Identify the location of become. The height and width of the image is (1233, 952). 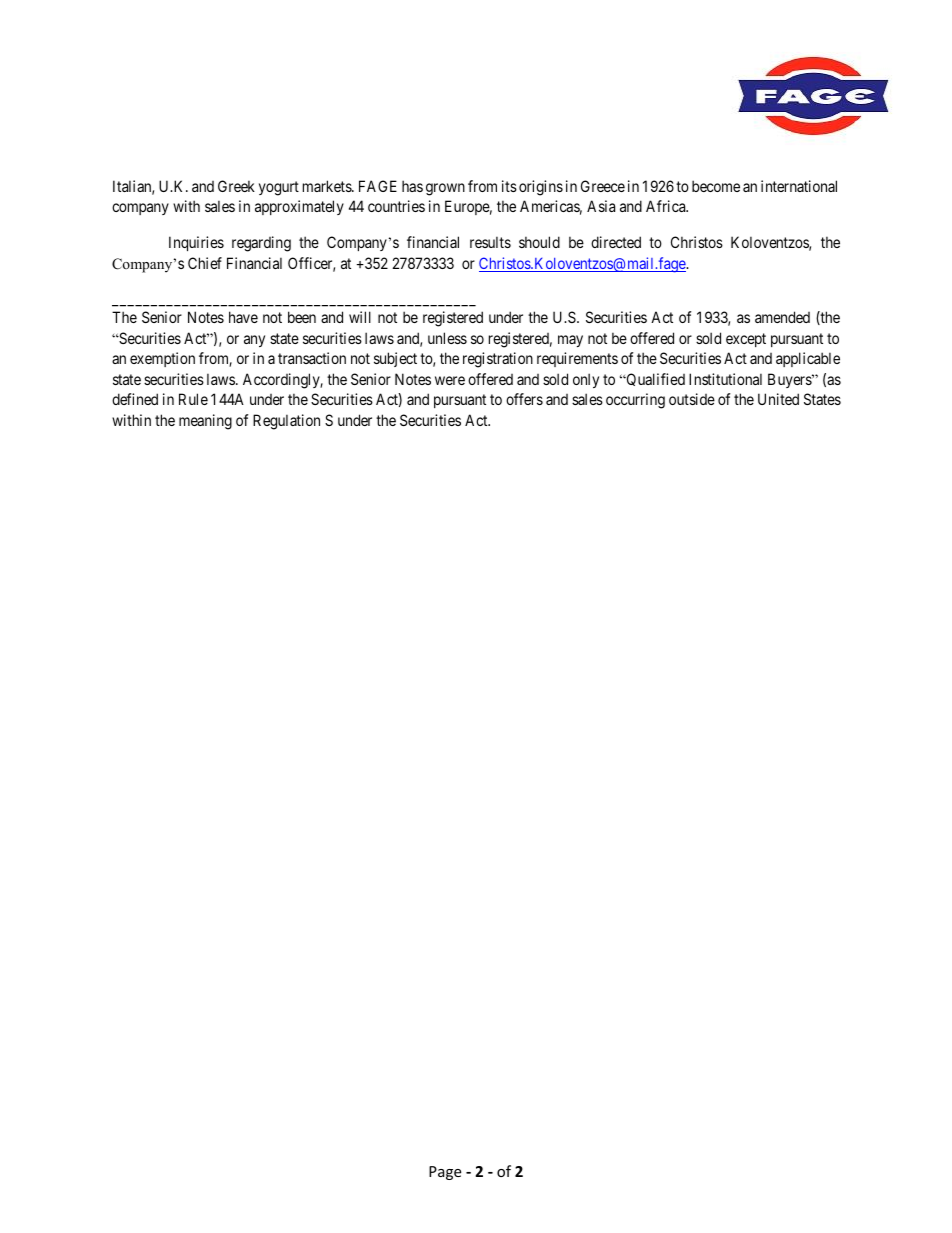
(716, 186).
